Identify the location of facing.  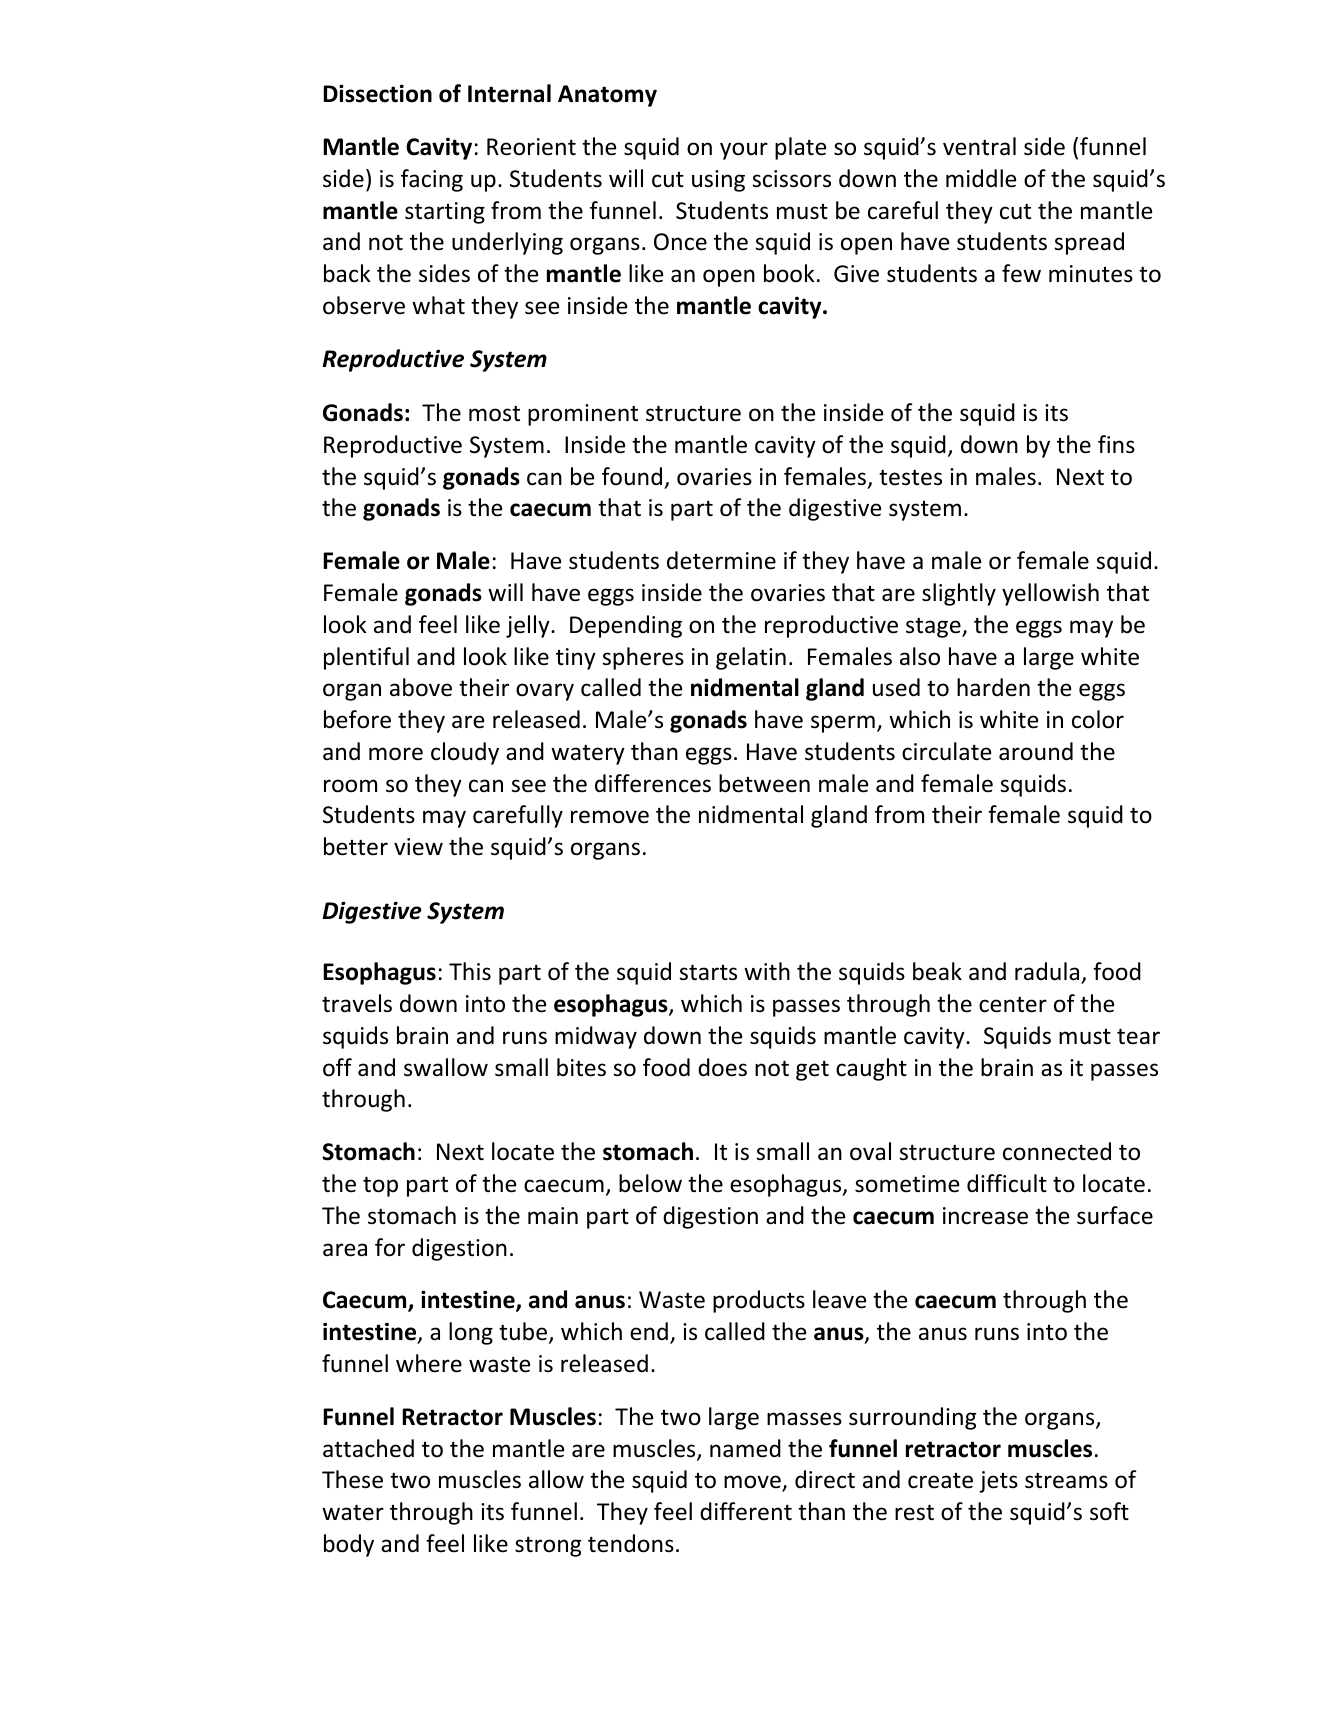
(432, 180).
